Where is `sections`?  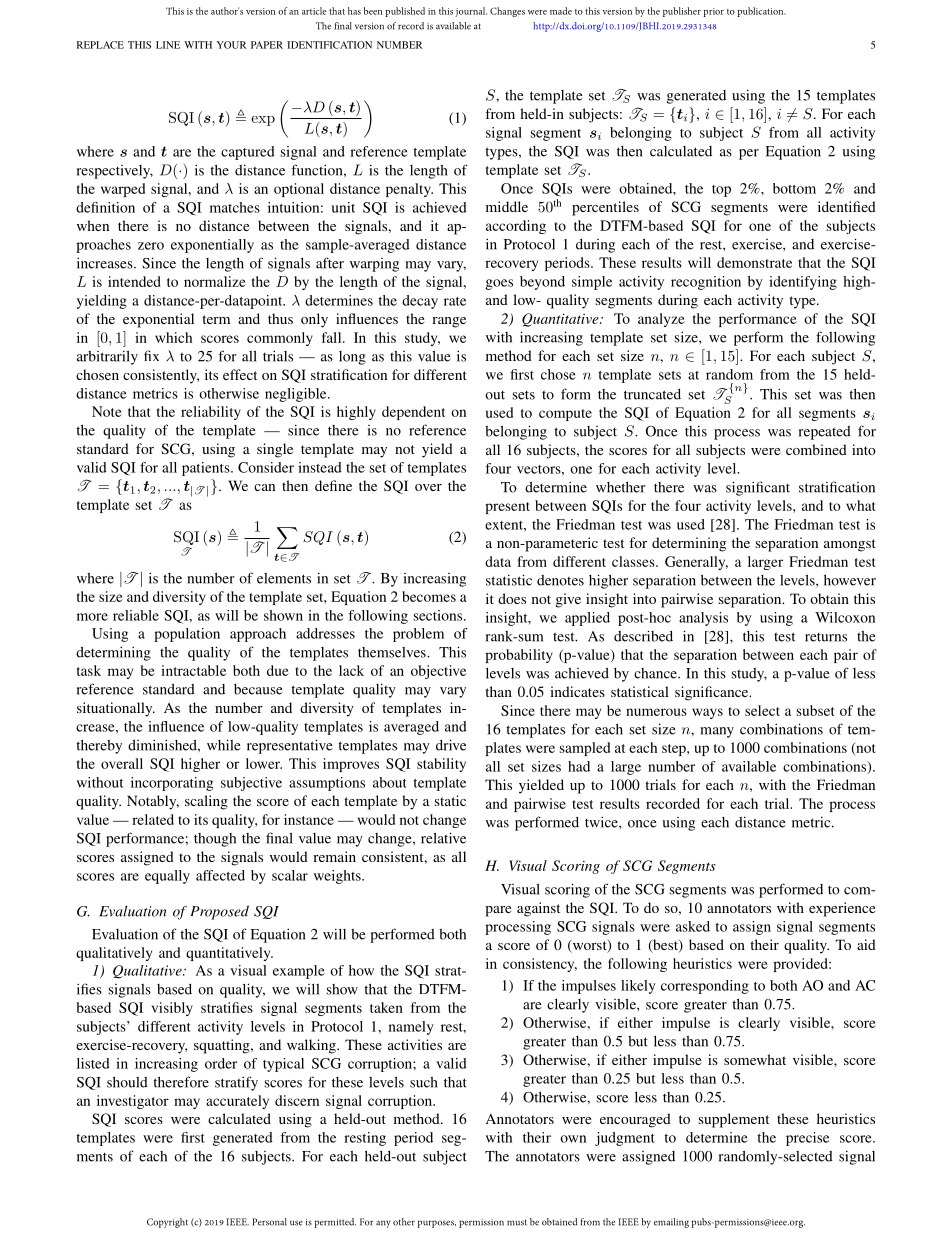
sections is located at coordinates (439, 615).
